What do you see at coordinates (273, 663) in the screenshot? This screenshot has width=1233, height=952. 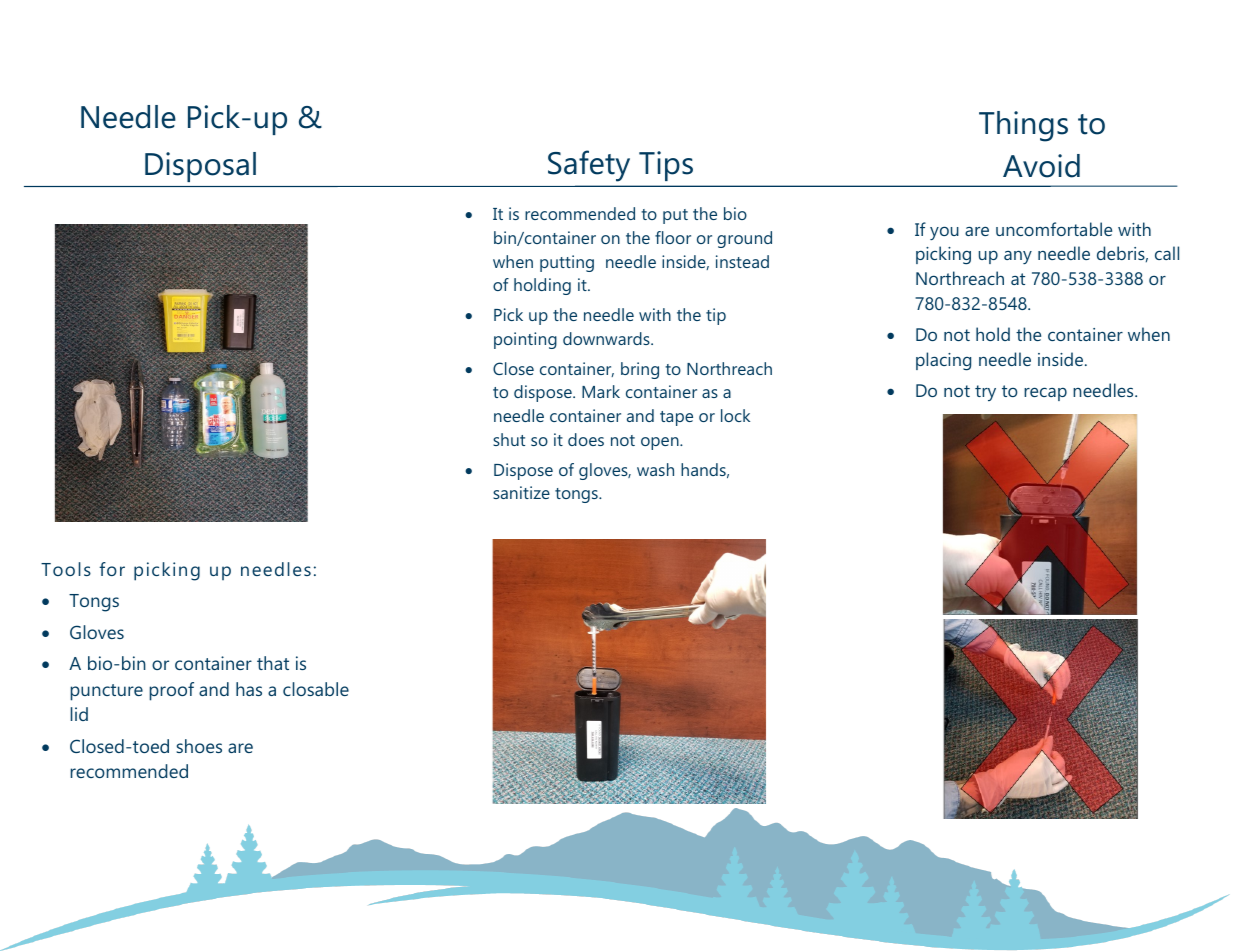 I see `that` at bounding box center [273, 663].
